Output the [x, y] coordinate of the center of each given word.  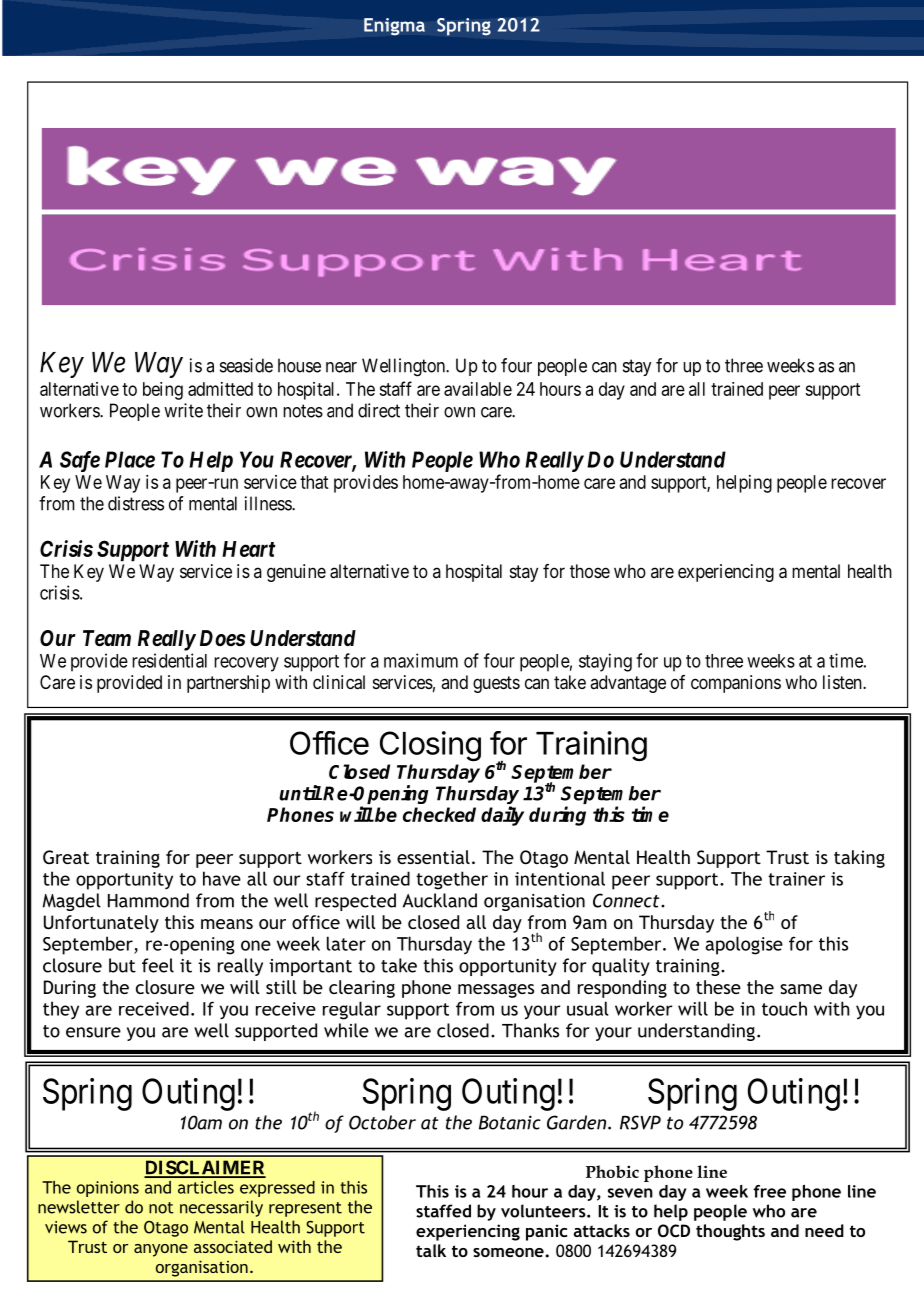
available [478, 389]
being [163, 391]
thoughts [730, 1232]
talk [431, 1250]
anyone [161, 1250]
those [590, 571]
